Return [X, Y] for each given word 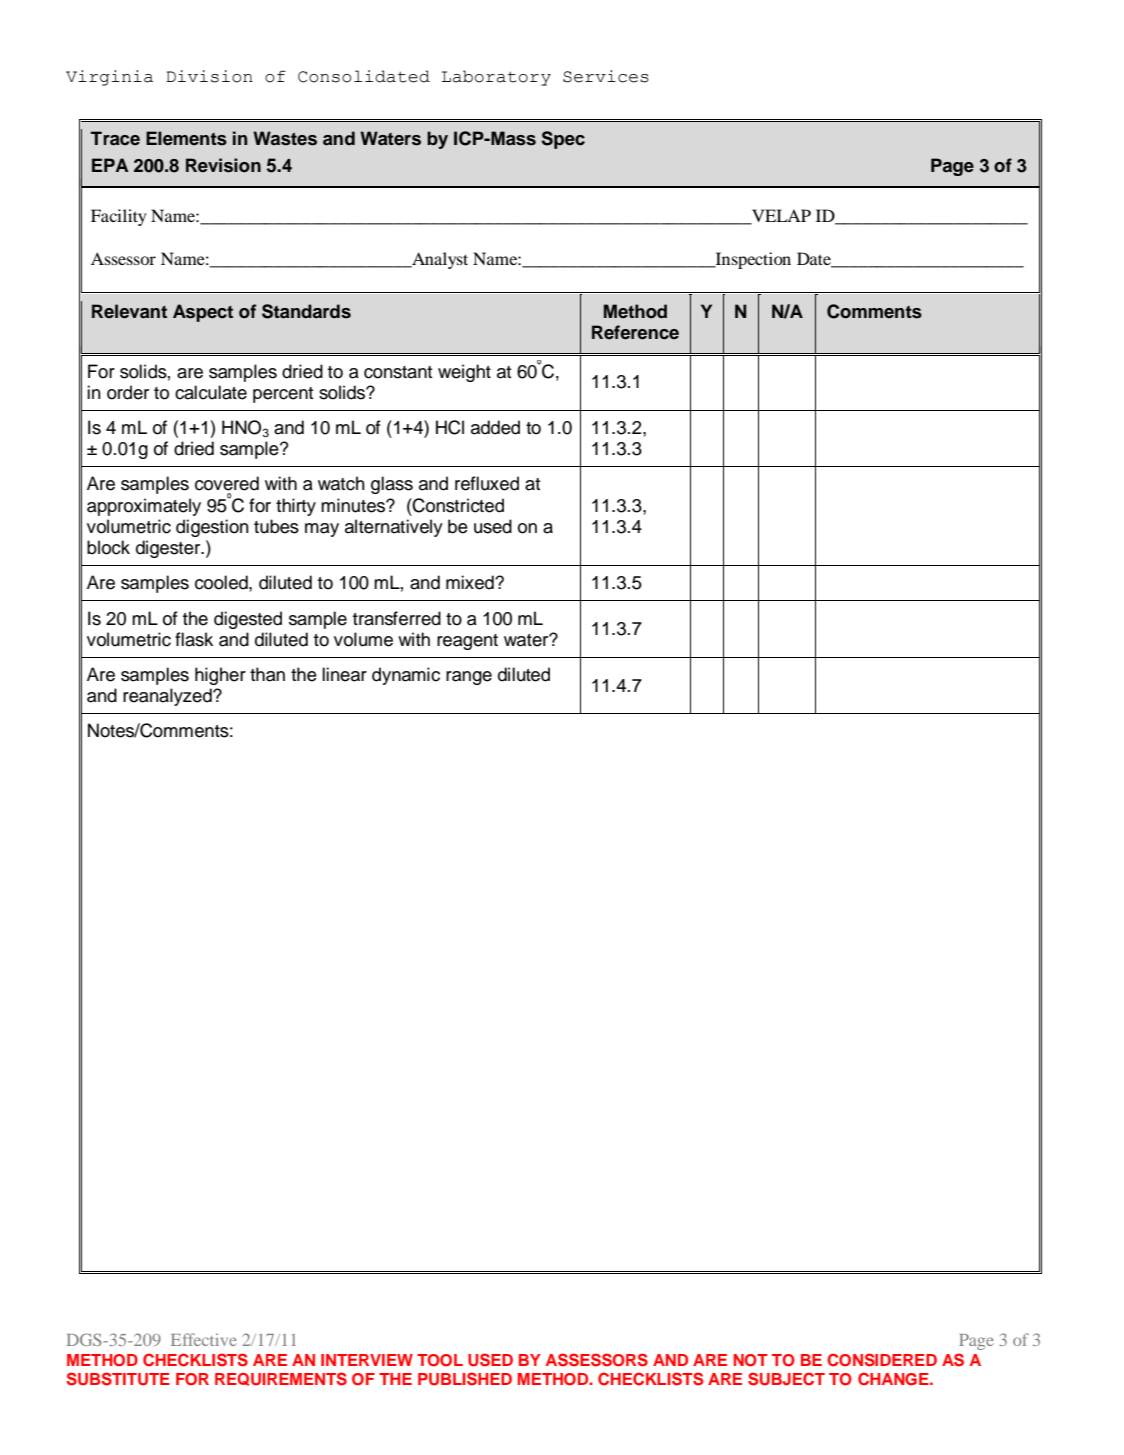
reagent [467, 642]
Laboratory [496, 78]
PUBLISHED [465, 1379]
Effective [204, 1339]
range [469, 678]
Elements [186, 138]
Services [606, 76]
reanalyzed [168, 697]
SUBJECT [786, 1379]
